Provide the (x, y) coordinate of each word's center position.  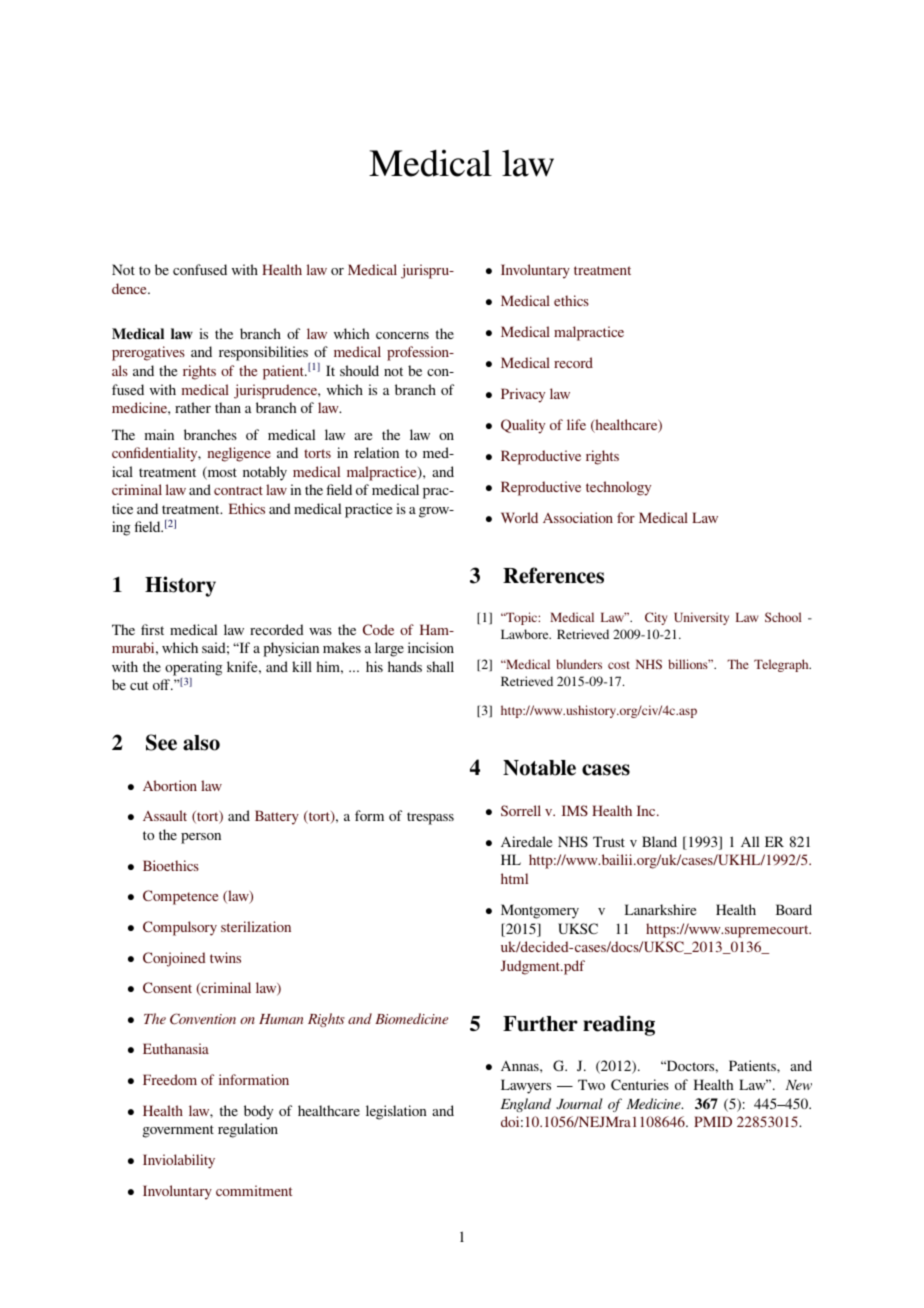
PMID (713, 1121)
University (701, 618)
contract (238, 490)
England (526, 1105)
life (576, 424)
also (201, 743)
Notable (539, 768)
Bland (659, 841)
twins (225, 957)
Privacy (523, 395)
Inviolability (179, 1161)
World (519, 517)
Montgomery (540, 911)
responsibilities (264, 355)
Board (794, 909)
